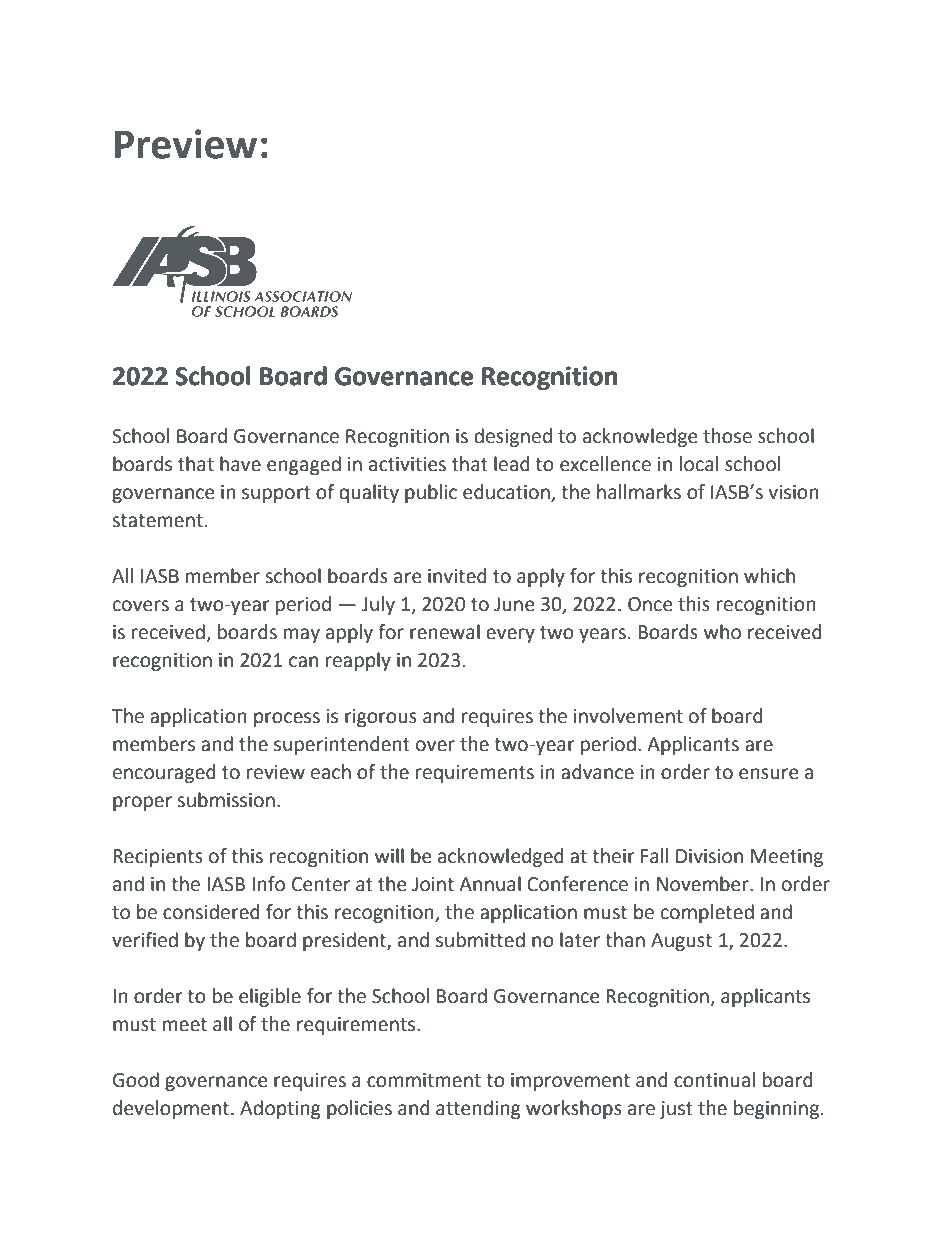 This page has height=1233, width=952. What do you see at coordinates (768, 774) in the page?
I see `ensure` at bounding box center [768, 774].
